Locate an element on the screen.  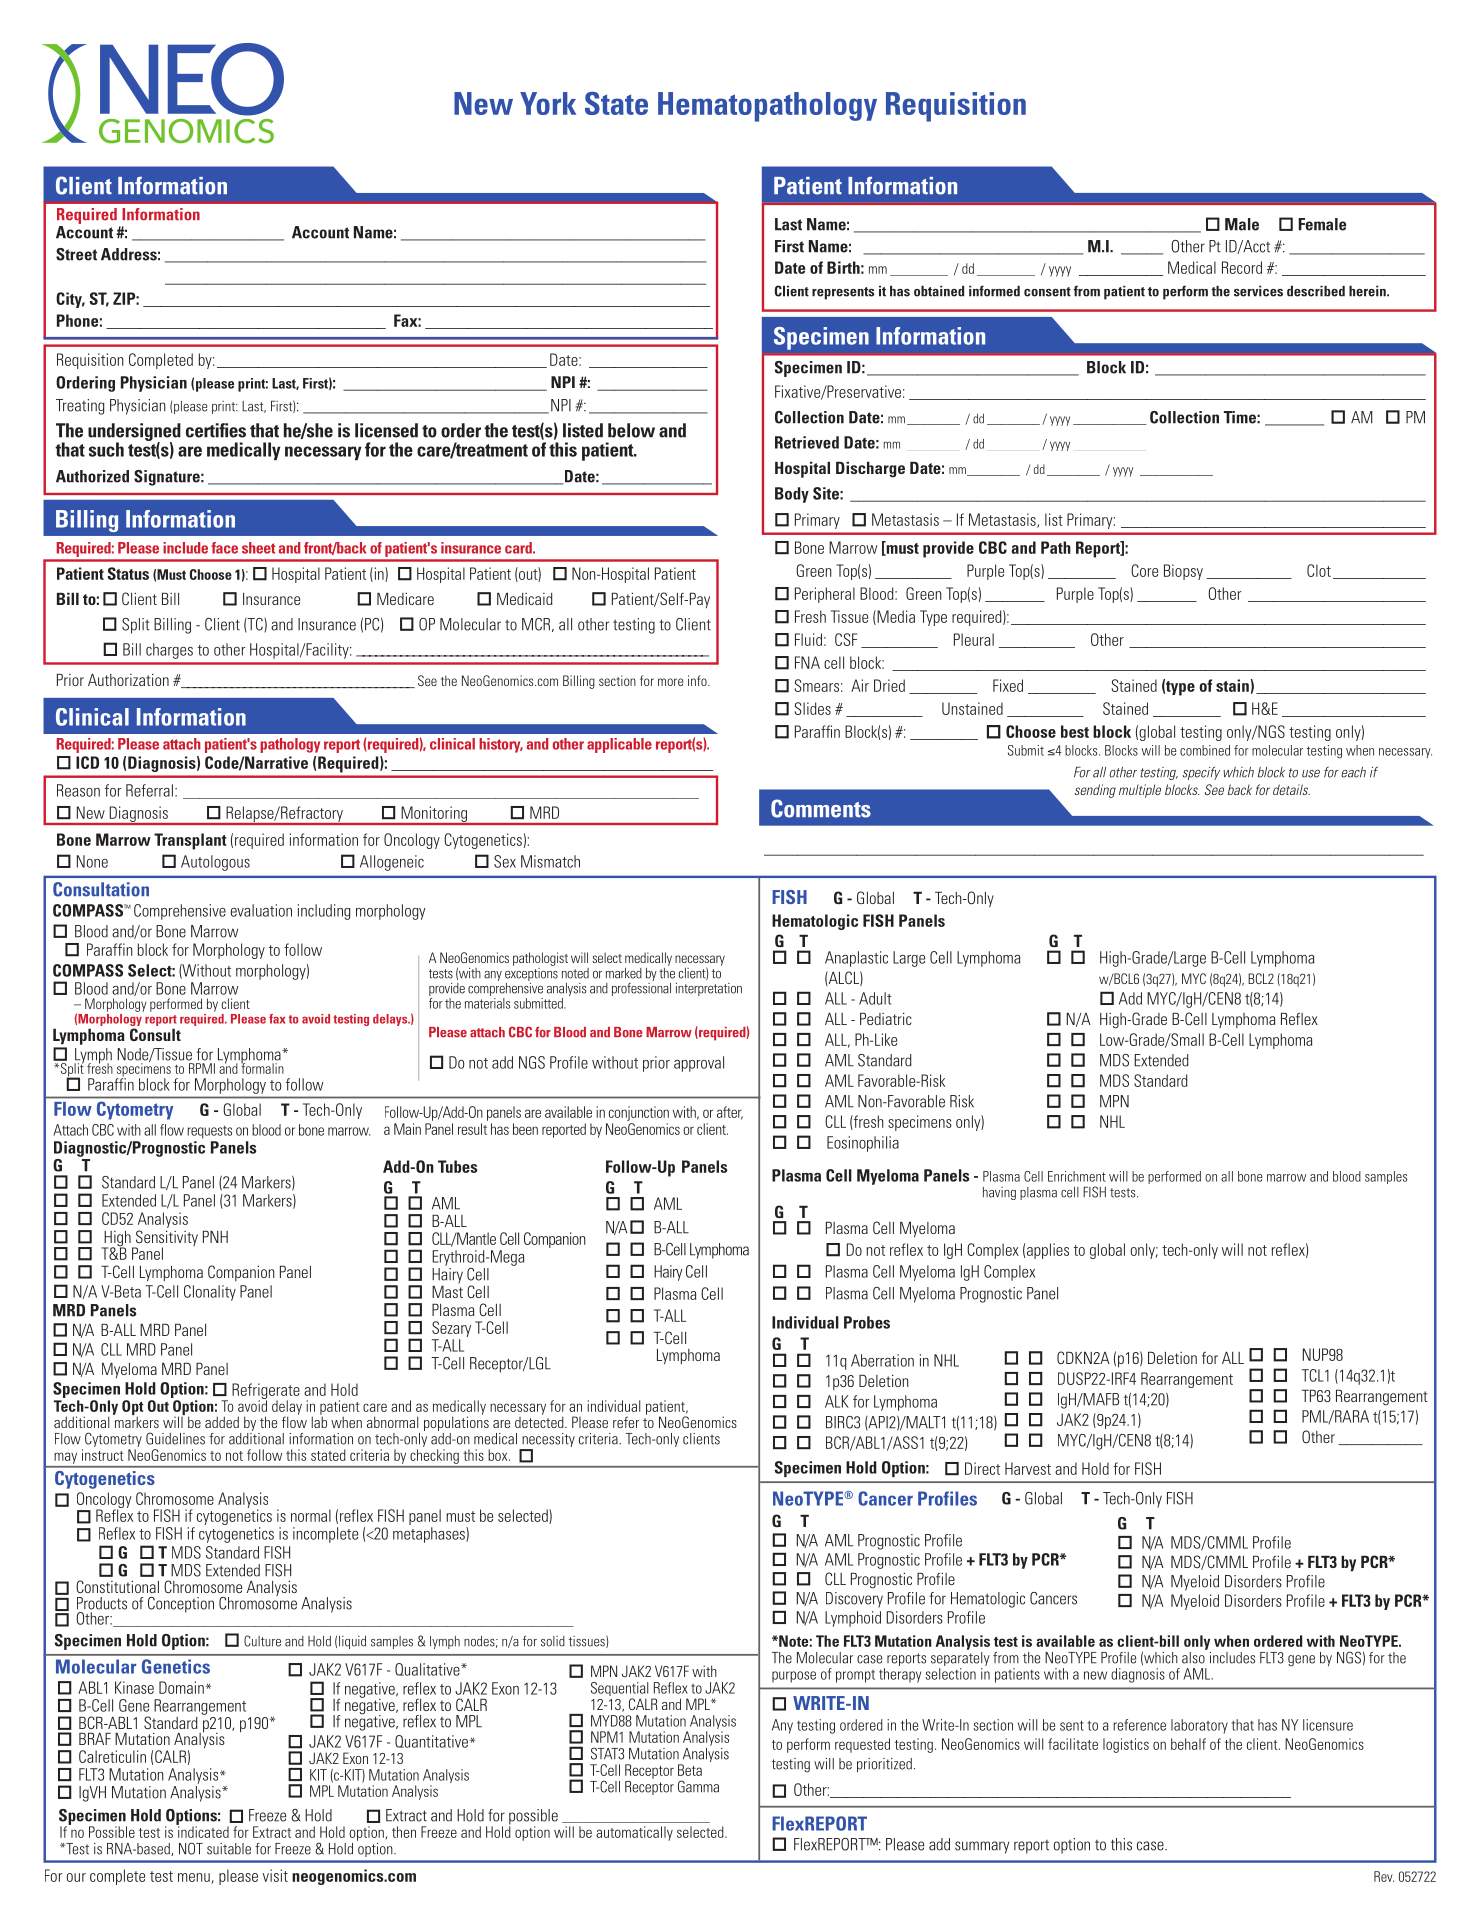
combined is located at coordinates (1205, 750).
